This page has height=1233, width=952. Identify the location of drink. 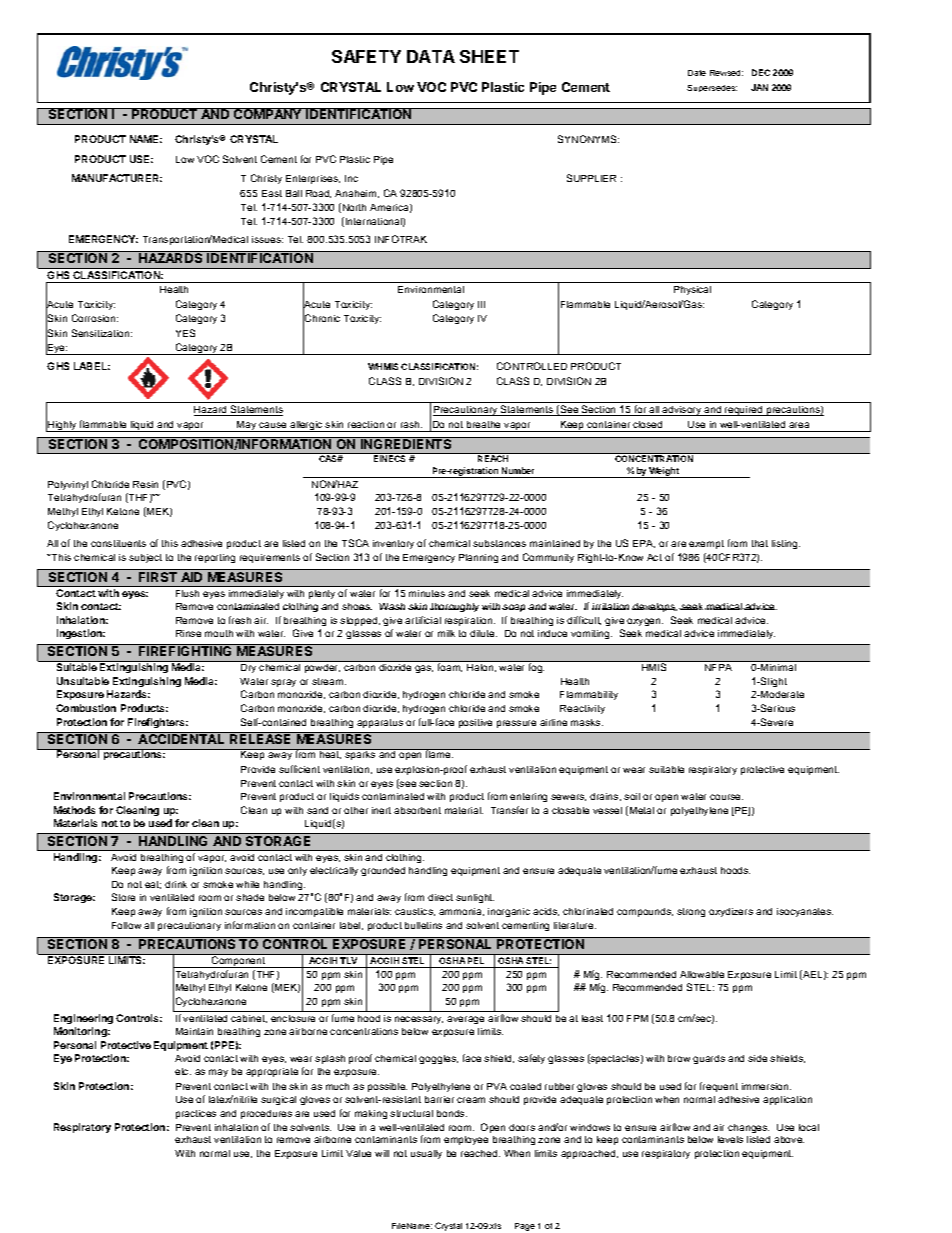
(176, 884).
